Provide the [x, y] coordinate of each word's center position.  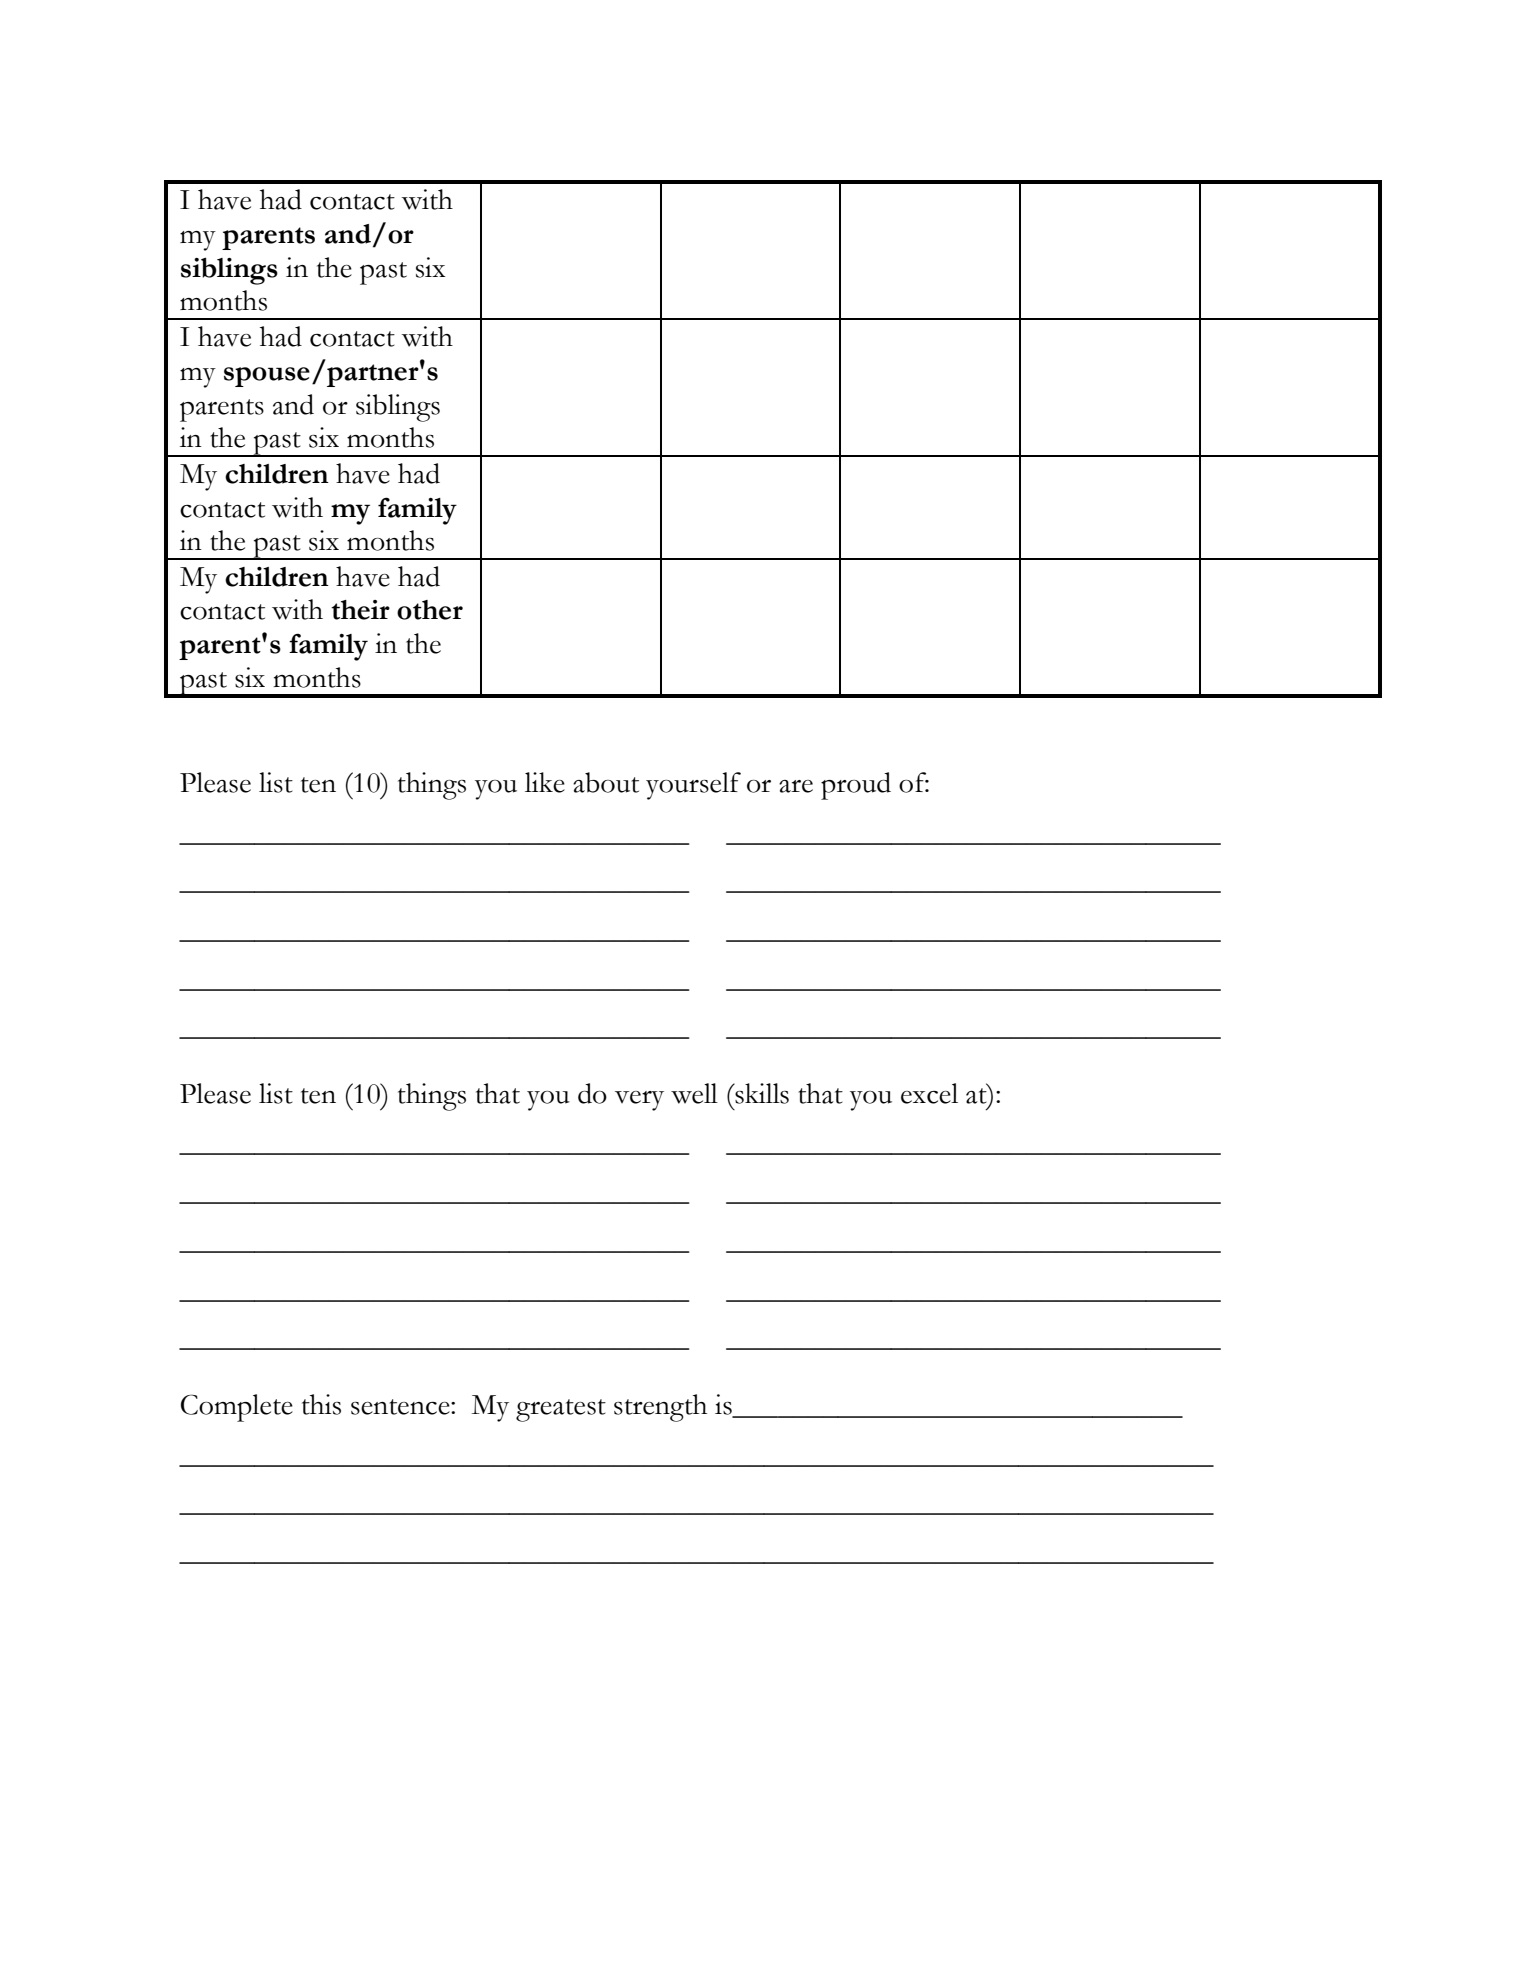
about [606, 782]
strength [660, 1408]
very [639, 1101]
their [360, 610]
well [694, 1093]
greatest [561, 1410]
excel [929, 1093]
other [430, 610]
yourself [693, 786]
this [321, 1404]
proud [856, 786]
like [545, 782]
